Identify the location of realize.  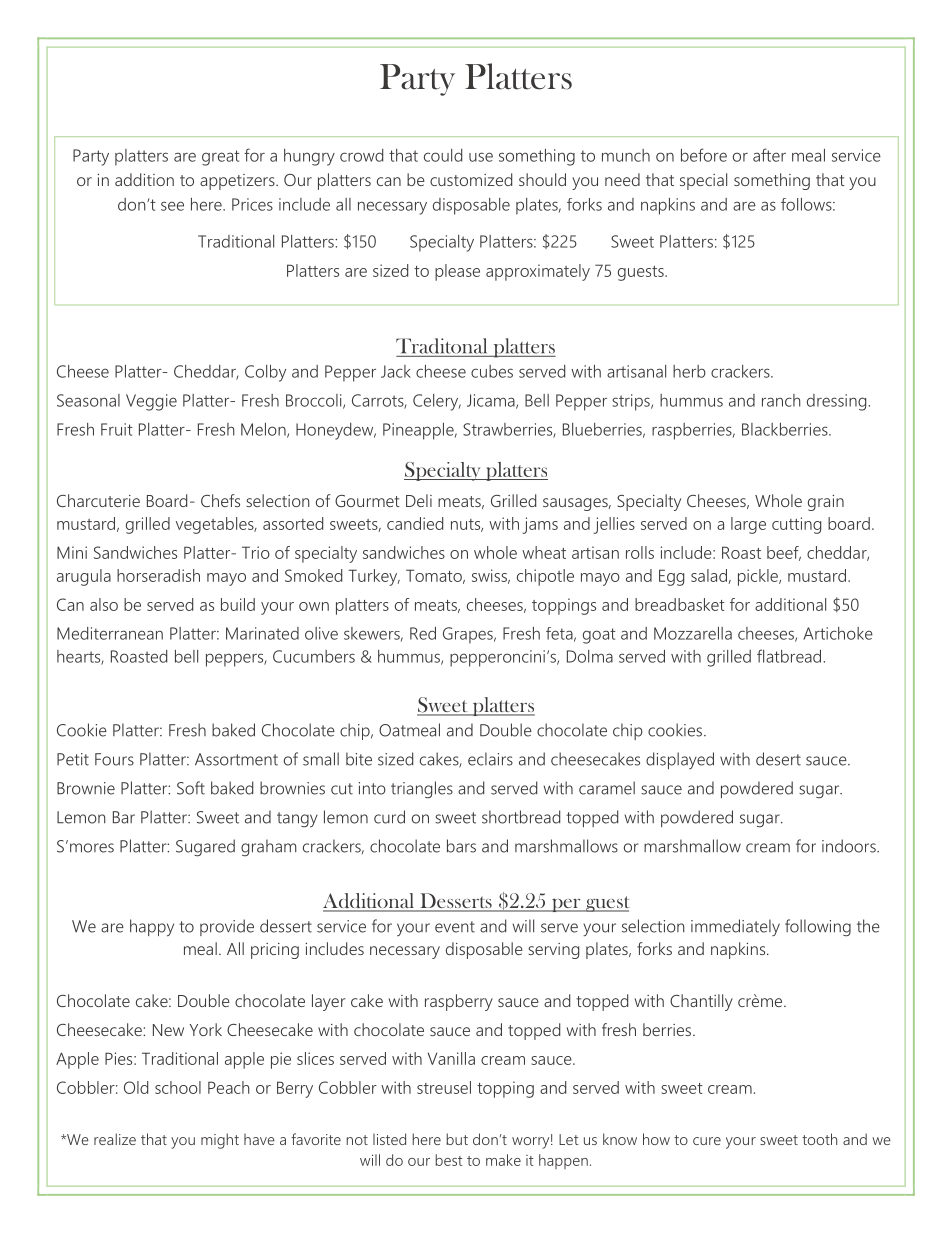
(115, 1139).
